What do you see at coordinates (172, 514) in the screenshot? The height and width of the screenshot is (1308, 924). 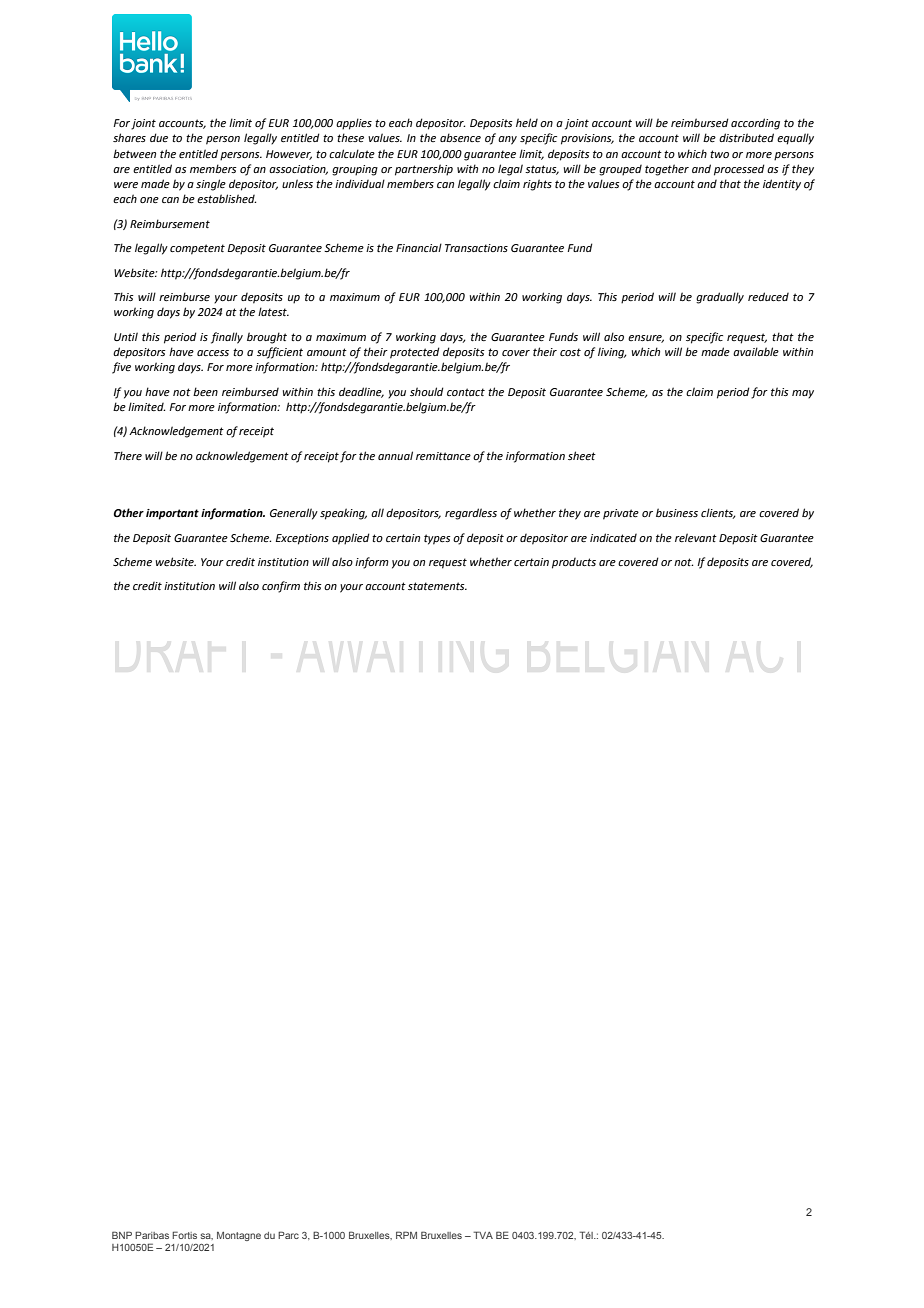 I see `important` at bounding box center [172, 514].
